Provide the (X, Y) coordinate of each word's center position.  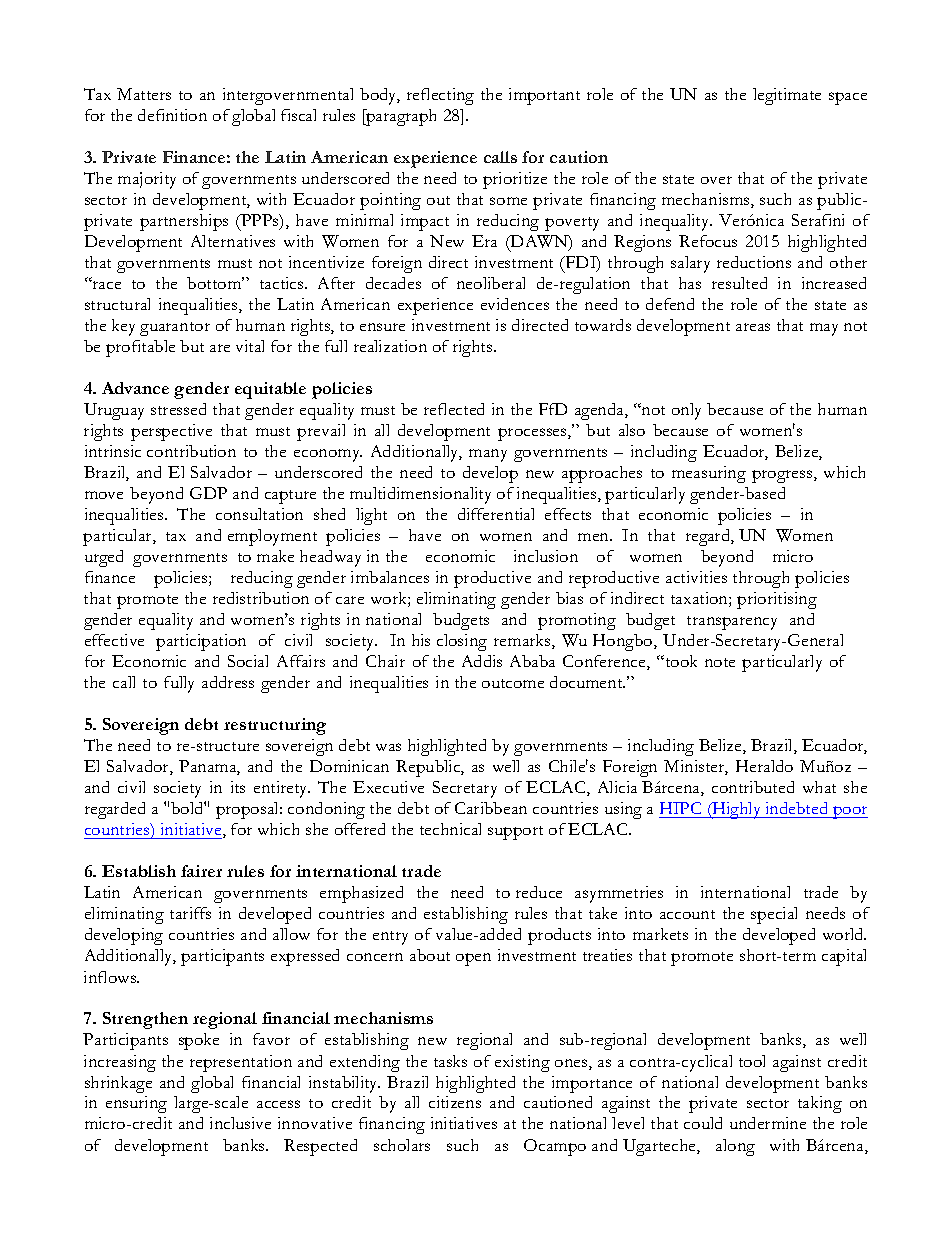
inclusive (240, 1123)
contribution (191, 451)
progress (783, 476)
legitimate (787, 96)
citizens (455, 1102)
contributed (753, 787)
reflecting (440, 96)
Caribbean (491, 808)
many (488, 455)
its (238, 787)
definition (172, 115)
